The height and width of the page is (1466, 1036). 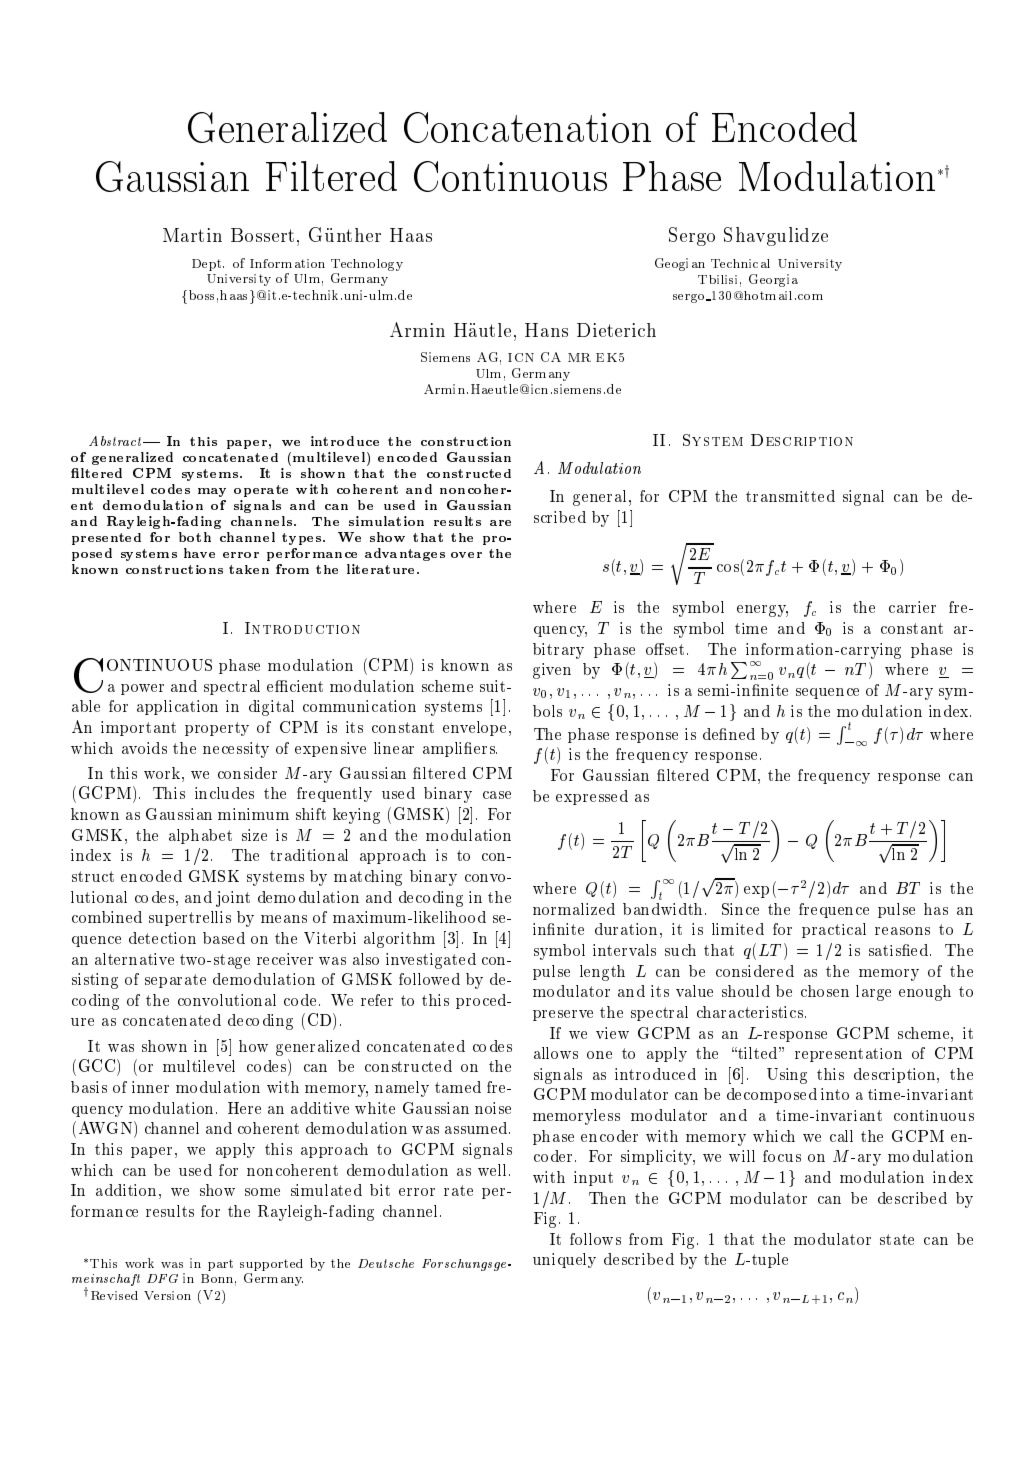 What do you see at coordinates (834, 930) in the page?
I see `practical` at bounding box center [834, 930].
